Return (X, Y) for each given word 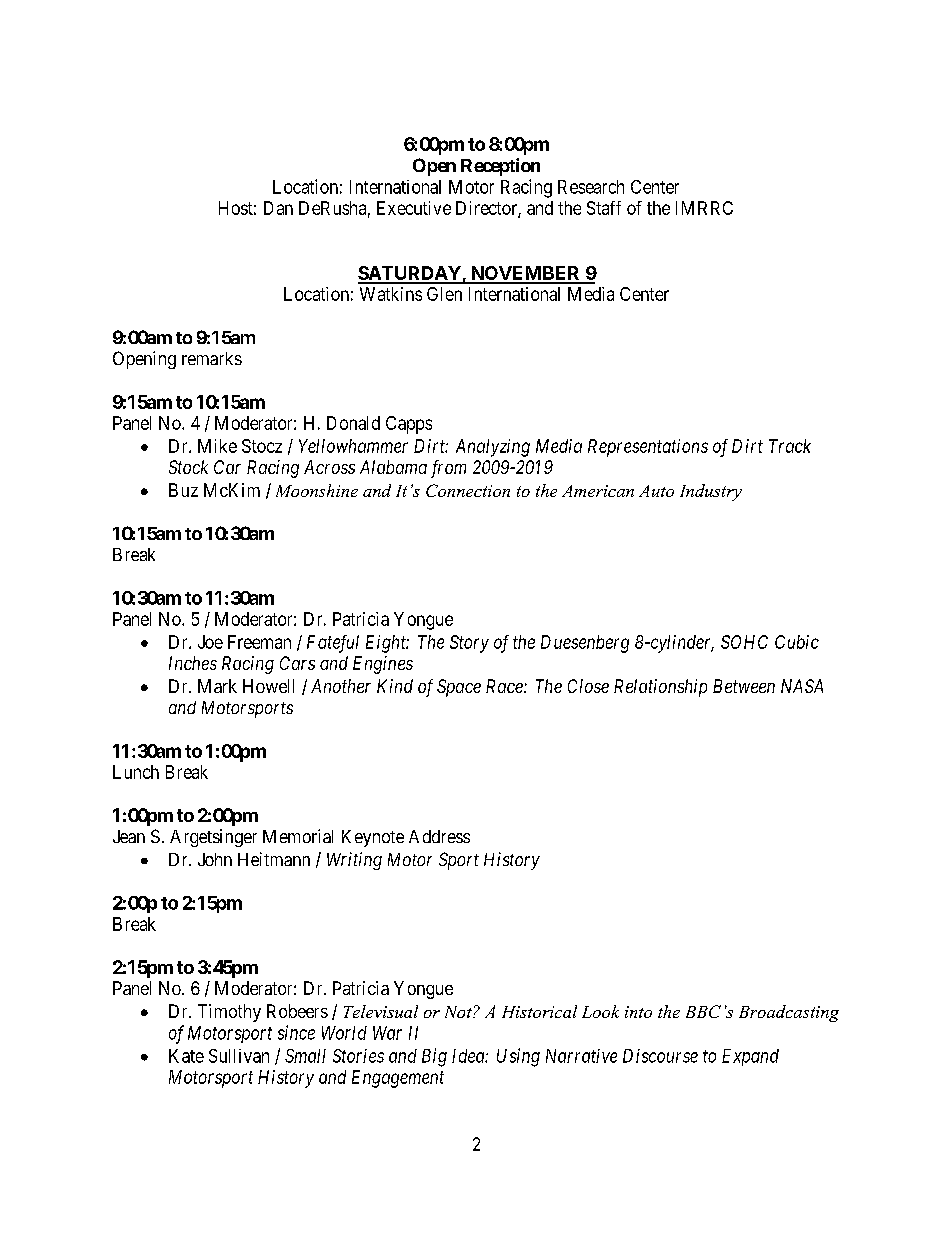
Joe (210, 642)
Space (459, 688)
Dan (278, 208)
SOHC (744, 642)
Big (434, 1057)
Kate (186, 1056)
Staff (604, 208)
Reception (500, 167)
